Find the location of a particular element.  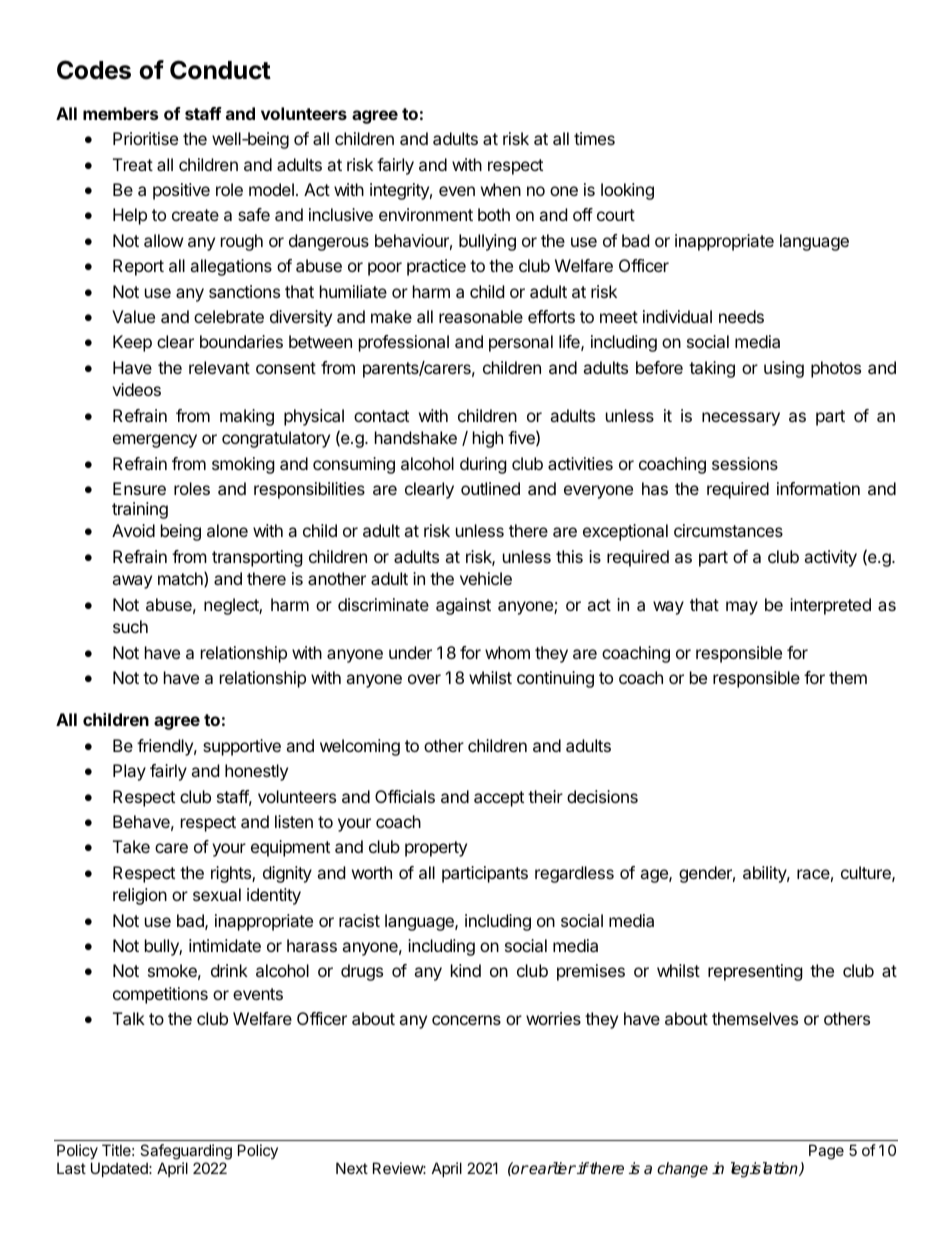

members is located at coordinates (120, 113).
